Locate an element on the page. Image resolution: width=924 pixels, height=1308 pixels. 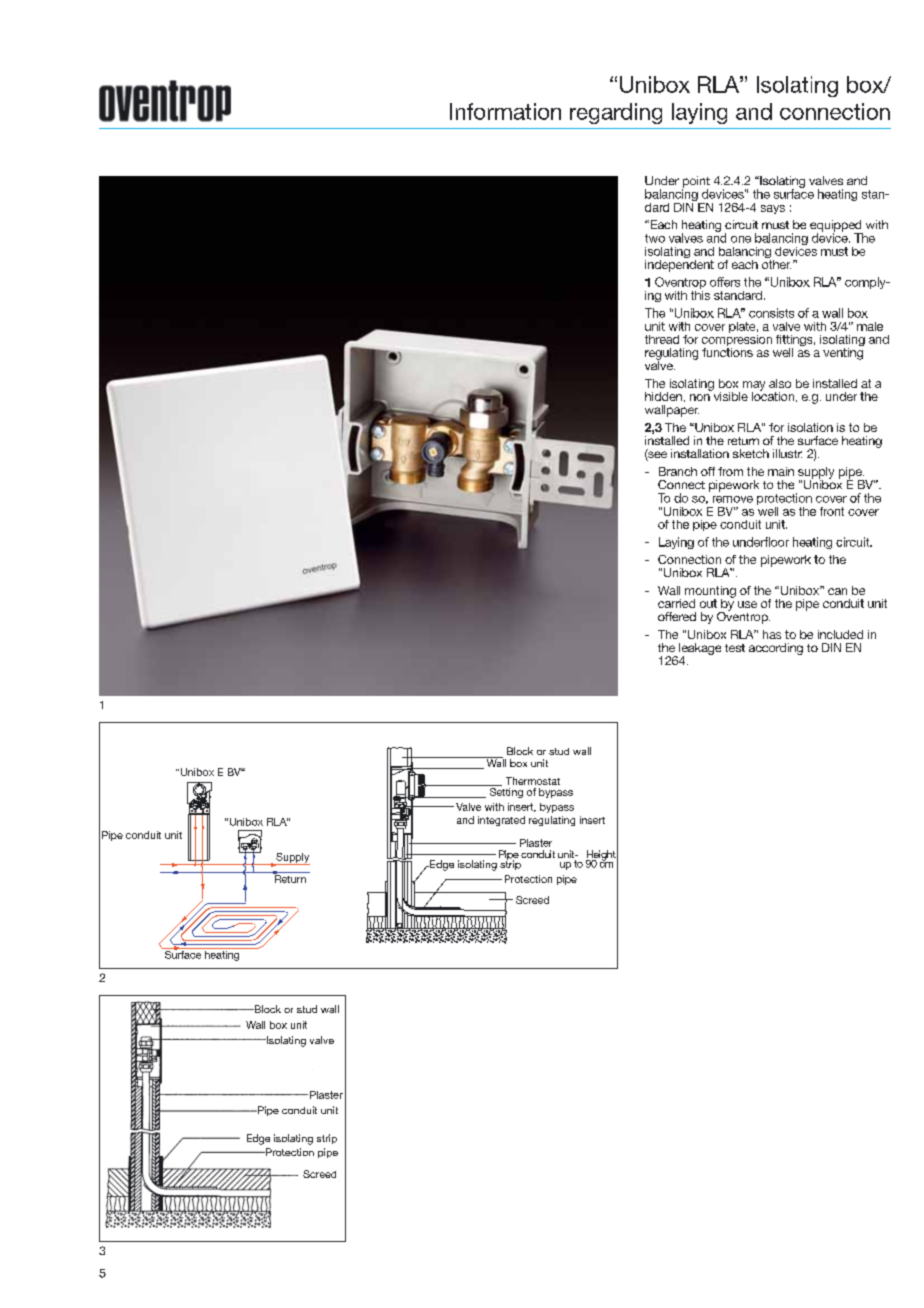
Information is located at coordinates (505, 111).
